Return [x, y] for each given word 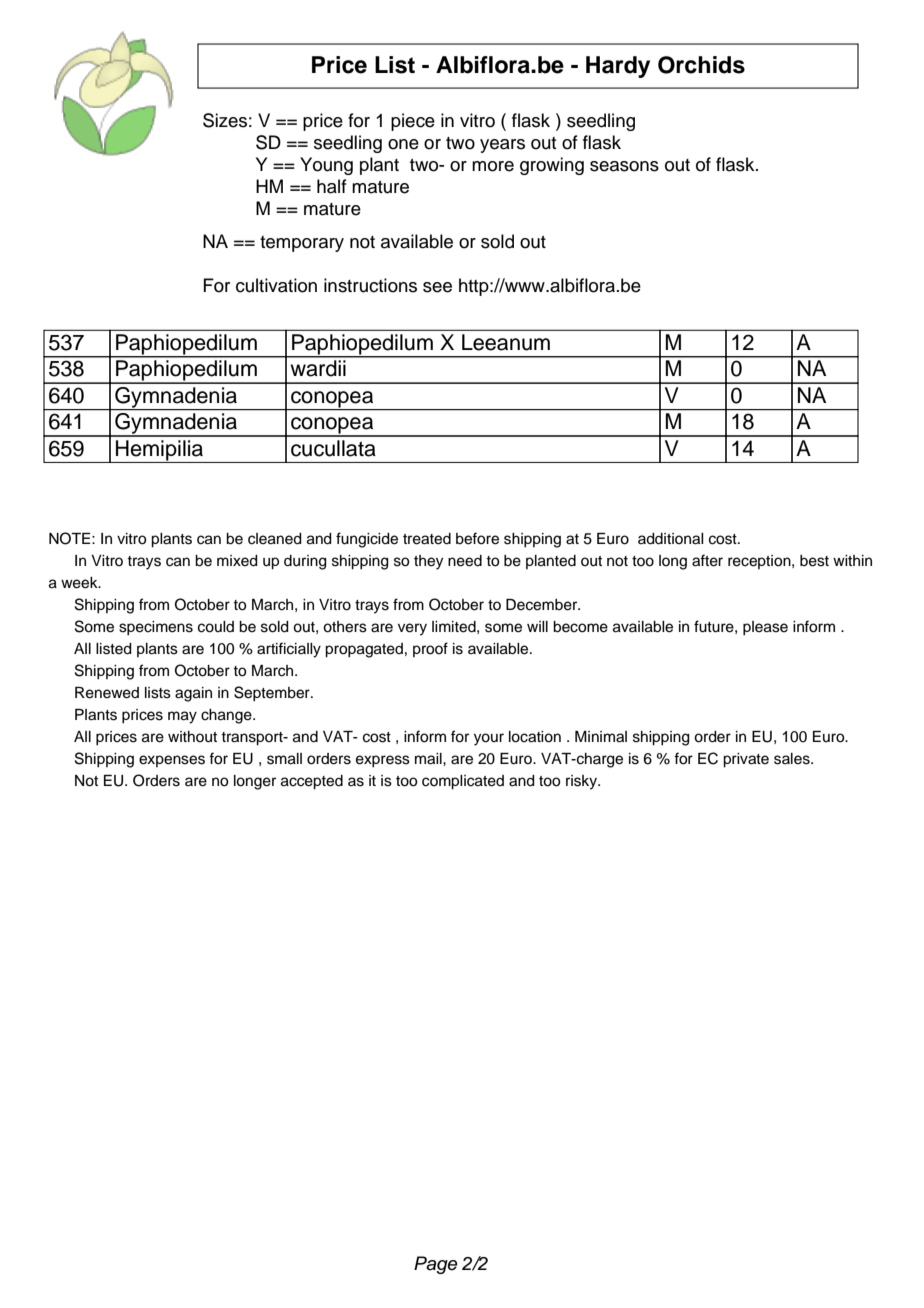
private [746, 760]
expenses [172, 761]
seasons [624, 166]
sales [793, 759]
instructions [370, 285]
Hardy [618, 67]
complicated [463, 782]
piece [413, 122]
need [465, 561]
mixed [237, 561]
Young [326, 166]
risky [582, 782]
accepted [312, 782]
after [707, 560]
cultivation [276, 285]
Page [436, 1265]
